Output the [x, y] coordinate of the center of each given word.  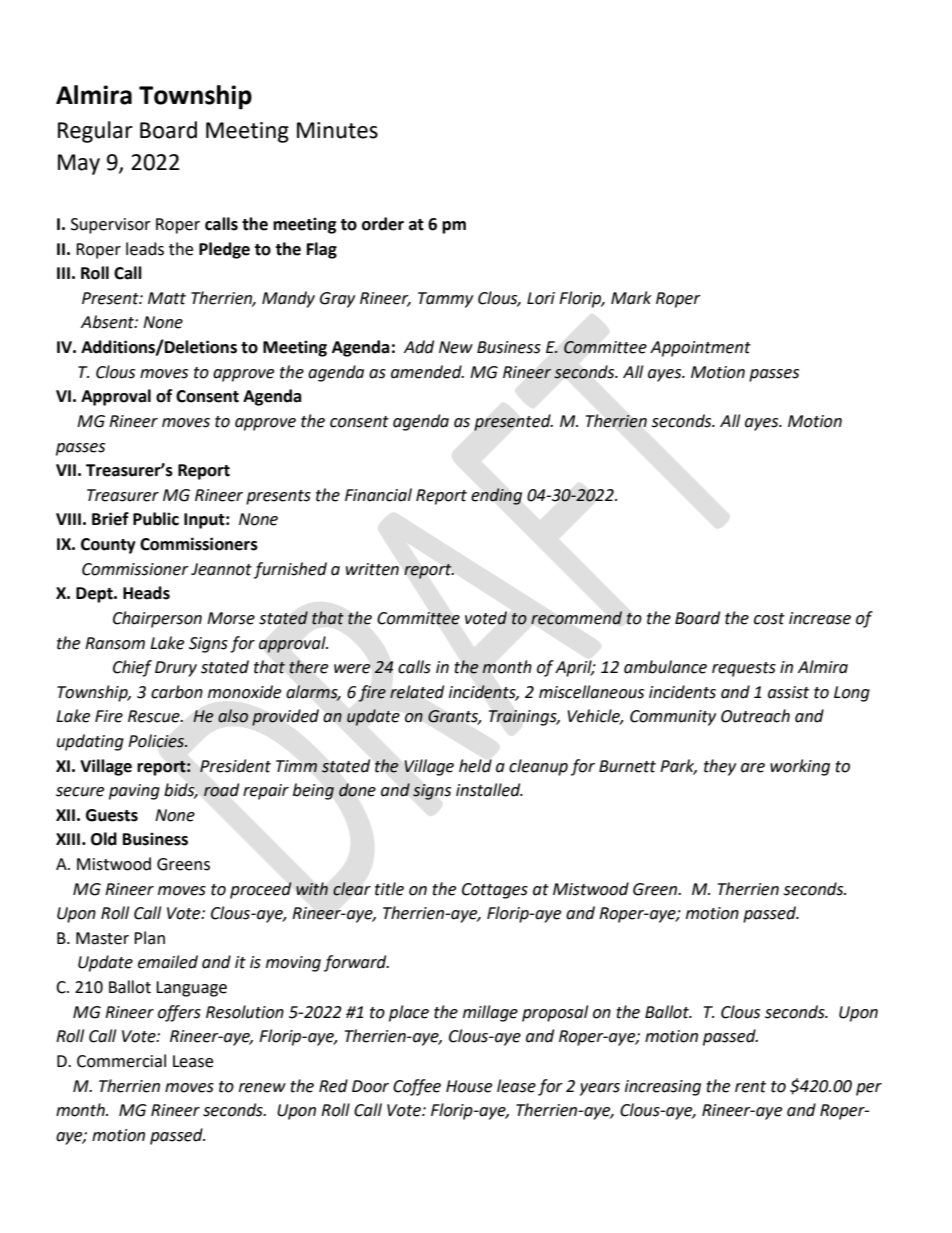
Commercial [121, 1061]
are [753, 768]
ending [496, 496]
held [475, 766]
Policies [157, 741]
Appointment [700, 349]
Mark [631, 298]
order [383, 224]
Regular [95, 132]
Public [156, 519]
